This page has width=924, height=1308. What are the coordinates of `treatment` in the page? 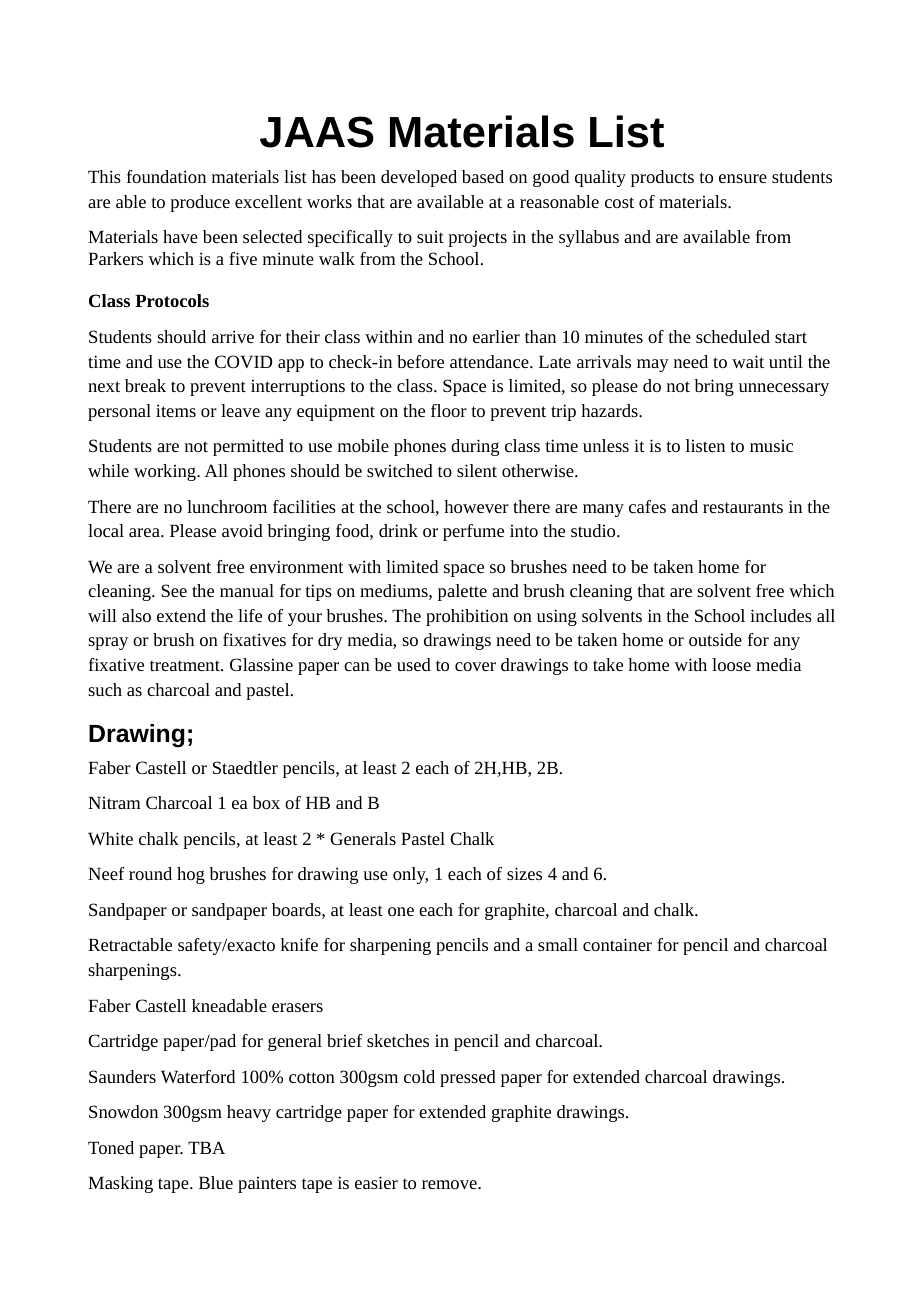 It's located at (186, 665).
